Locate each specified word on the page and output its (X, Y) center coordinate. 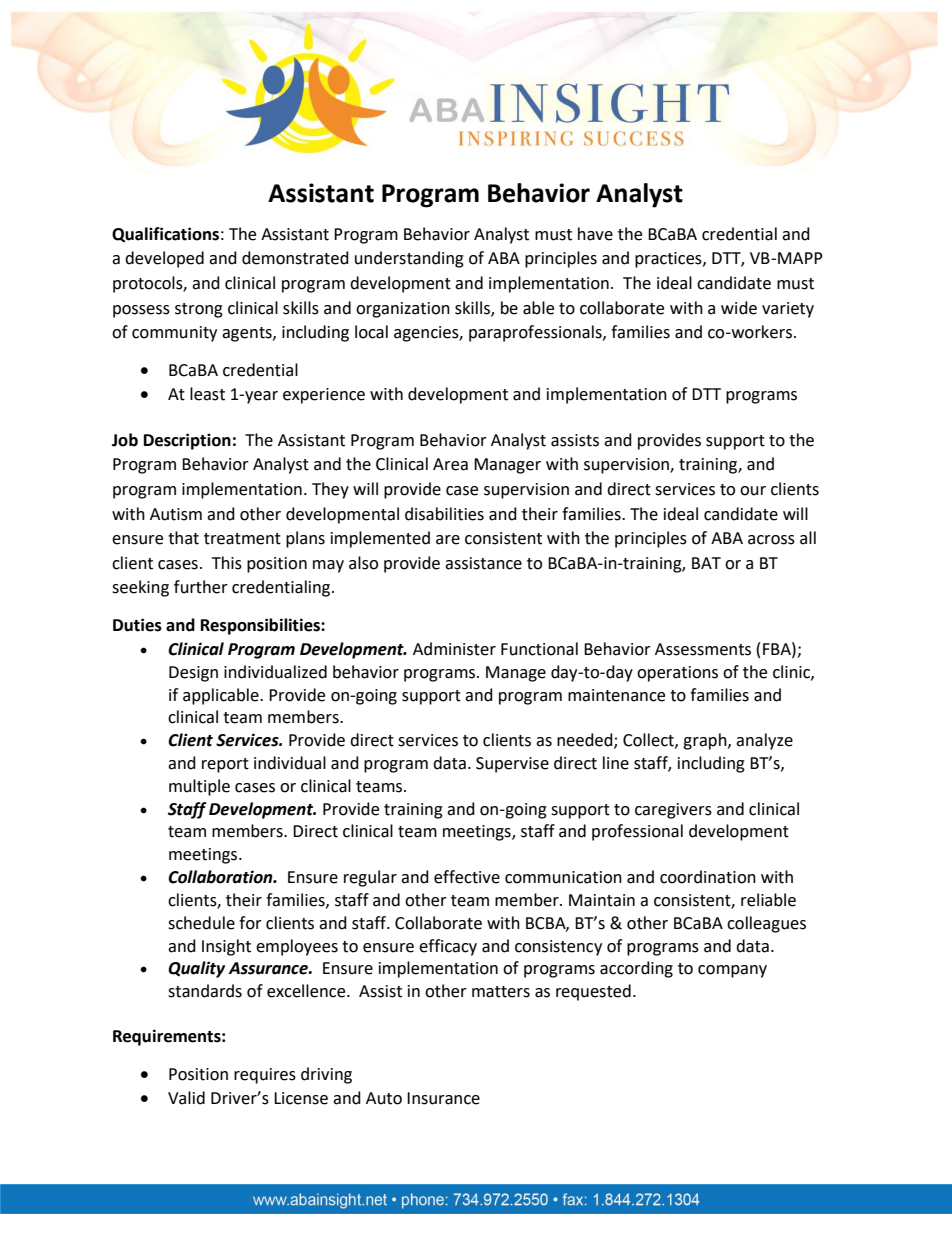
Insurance (443, 1098)
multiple (199, 787)
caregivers (673, 811)
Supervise (512, 765)
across (771, 540)
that (183, 538)
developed (164, 259)
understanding (409, 259)
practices (669, 260)
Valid (186, 1098)
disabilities (444, 514)
